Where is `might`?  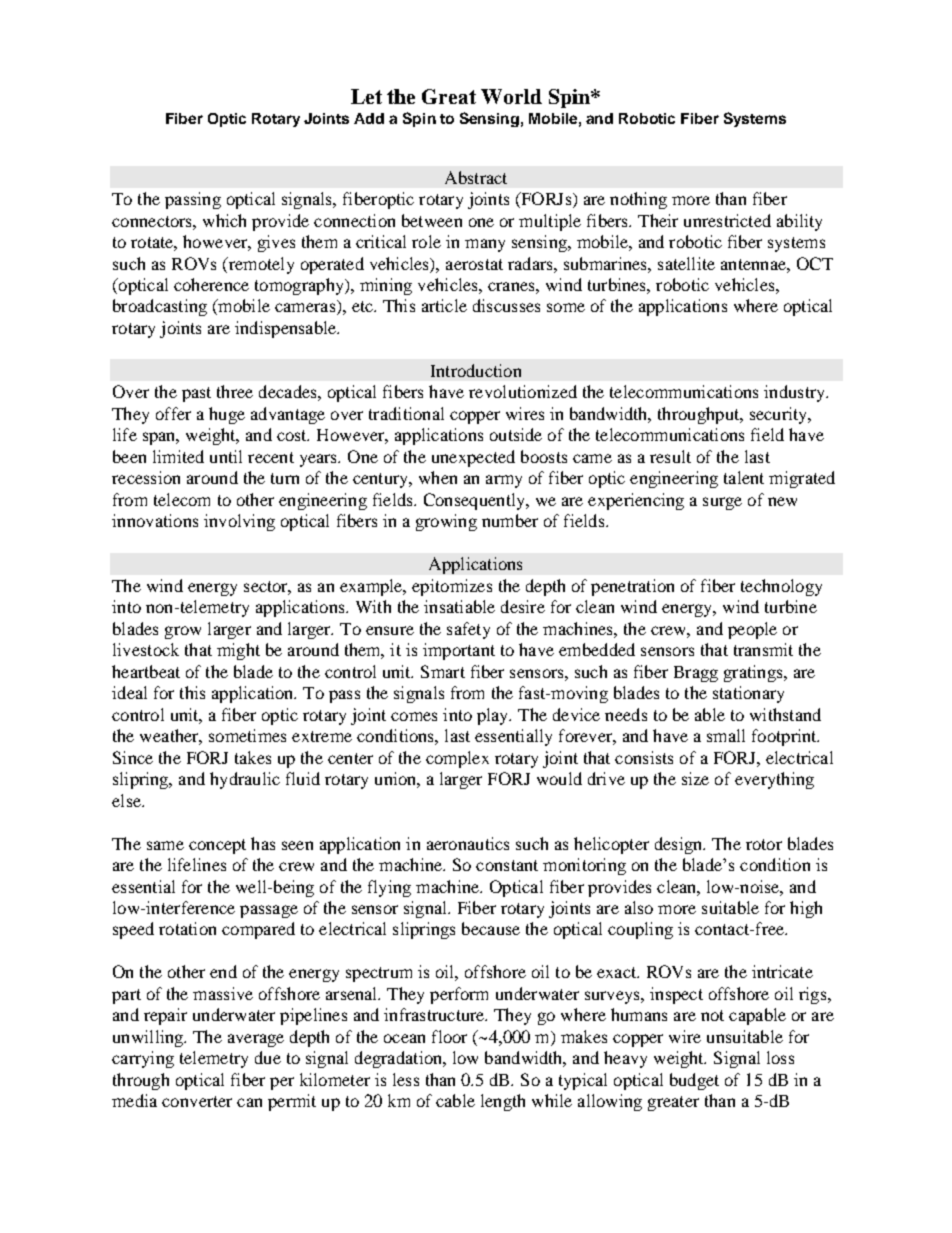
might is located at coordinates (238, 651).
